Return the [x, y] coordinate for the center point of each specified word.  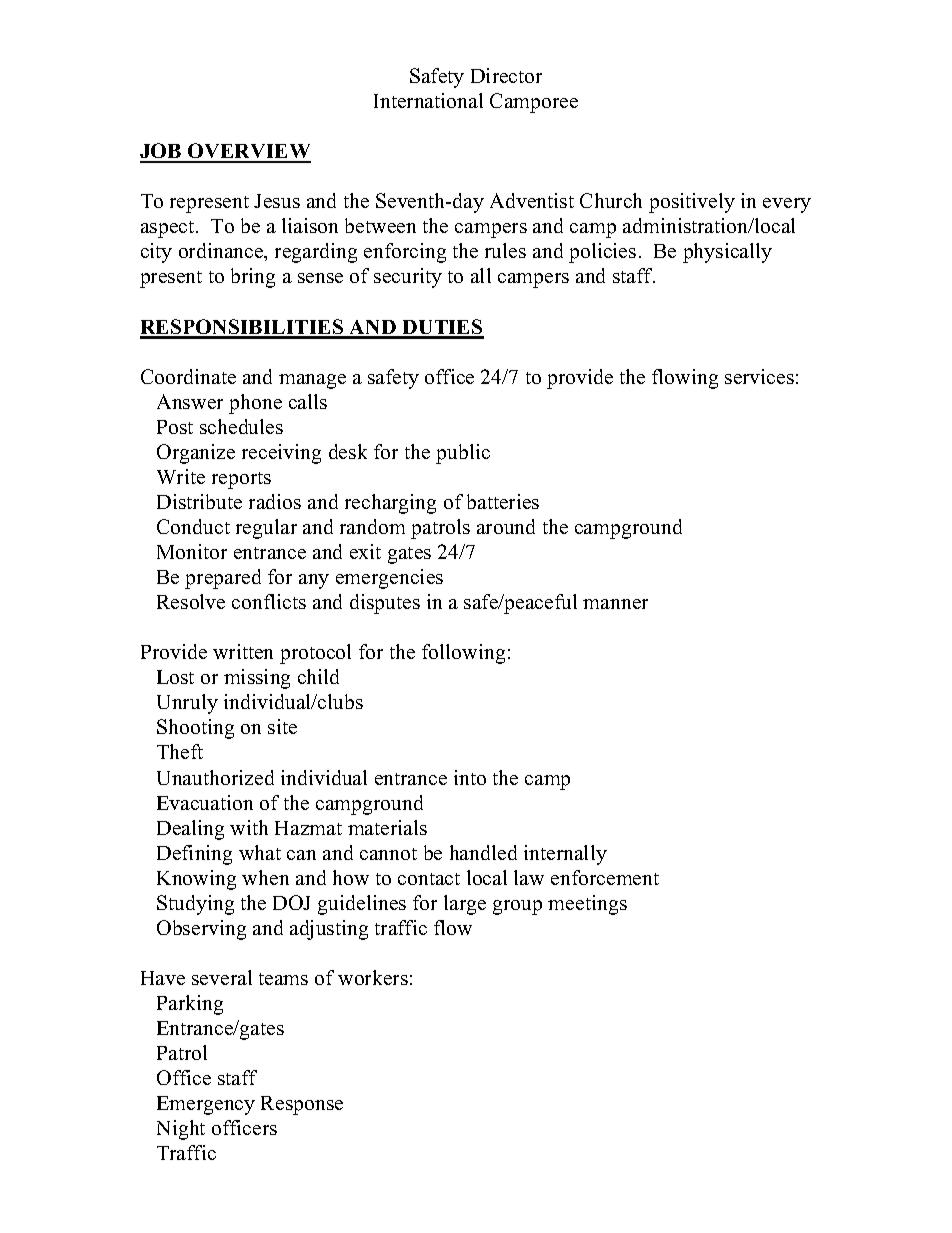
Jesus [277, 201]
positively [692, 203]
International [428, 100]
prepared [223, 579]
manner [615, 604]
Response [302, 1105]
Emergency [206, 1105]
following [463, 654]
